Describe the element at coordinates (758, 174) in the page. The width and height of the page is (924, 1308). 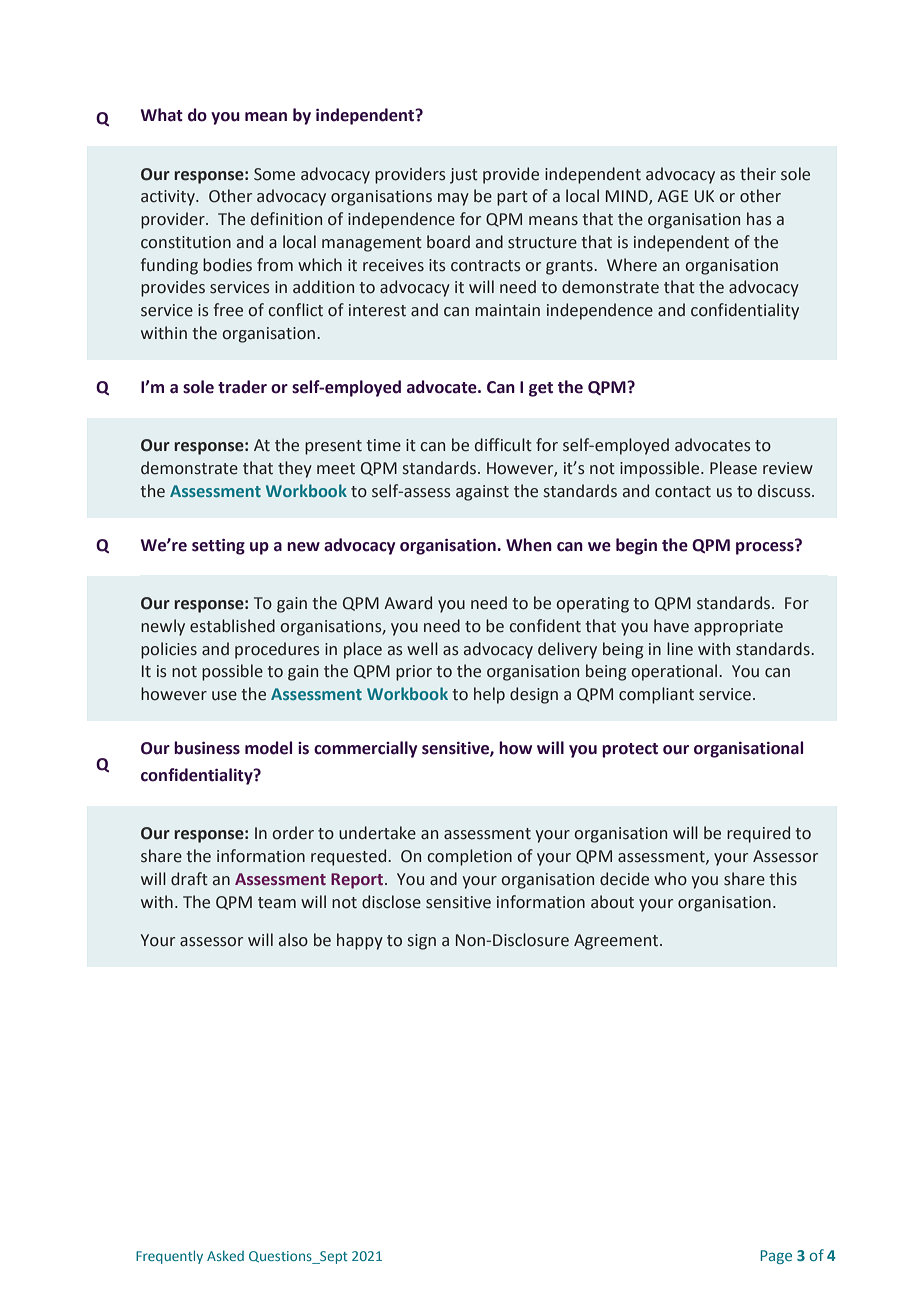
I see `their` at that location.
